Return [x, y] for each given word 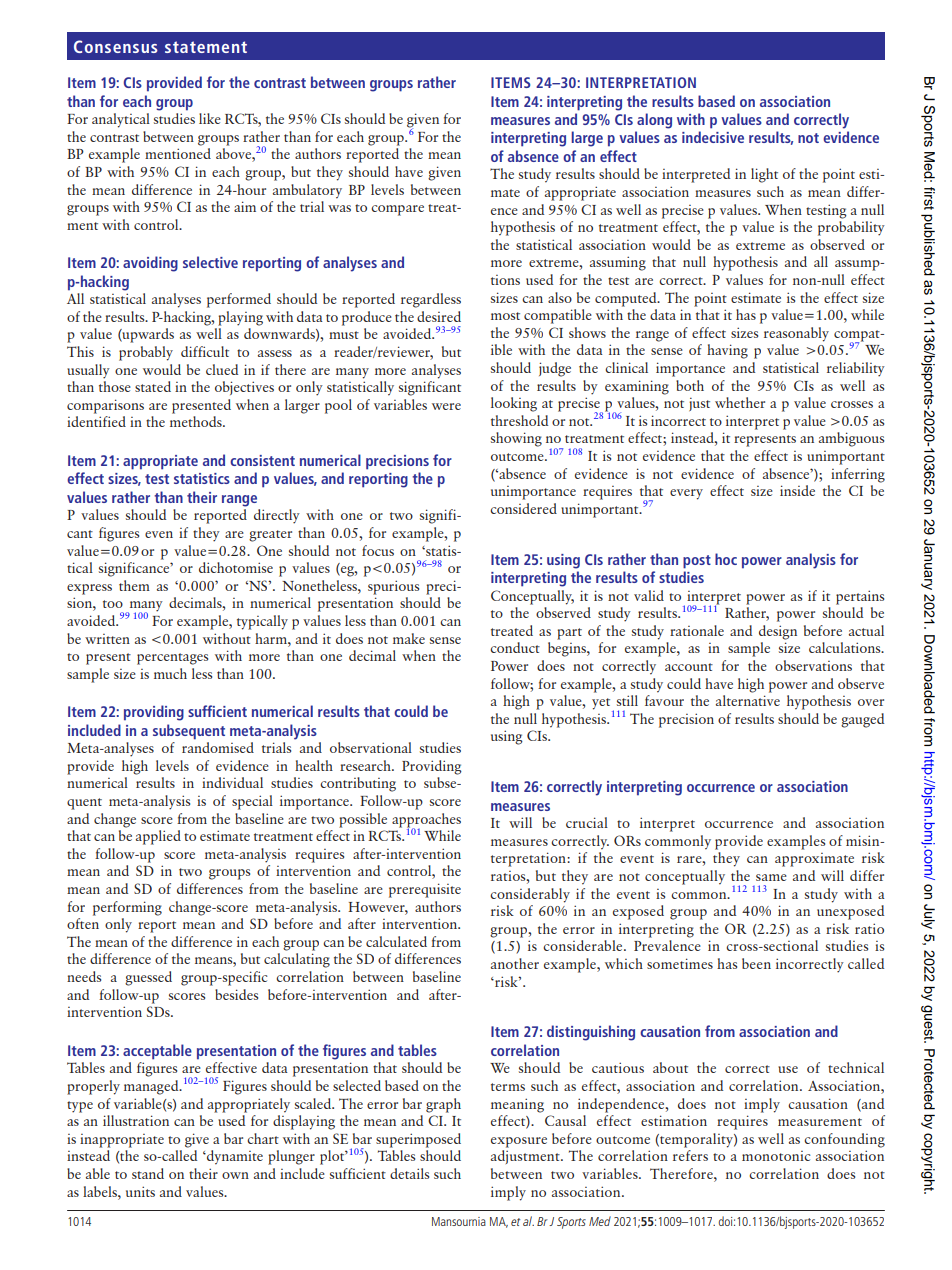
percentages [172, 659]
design [778, 632]
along [654, 121]
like [210, 118]
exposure [519, 1142]
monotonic [776, 1156]
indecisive [713, 137]
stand [148, 1173]
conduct [515, 647]
